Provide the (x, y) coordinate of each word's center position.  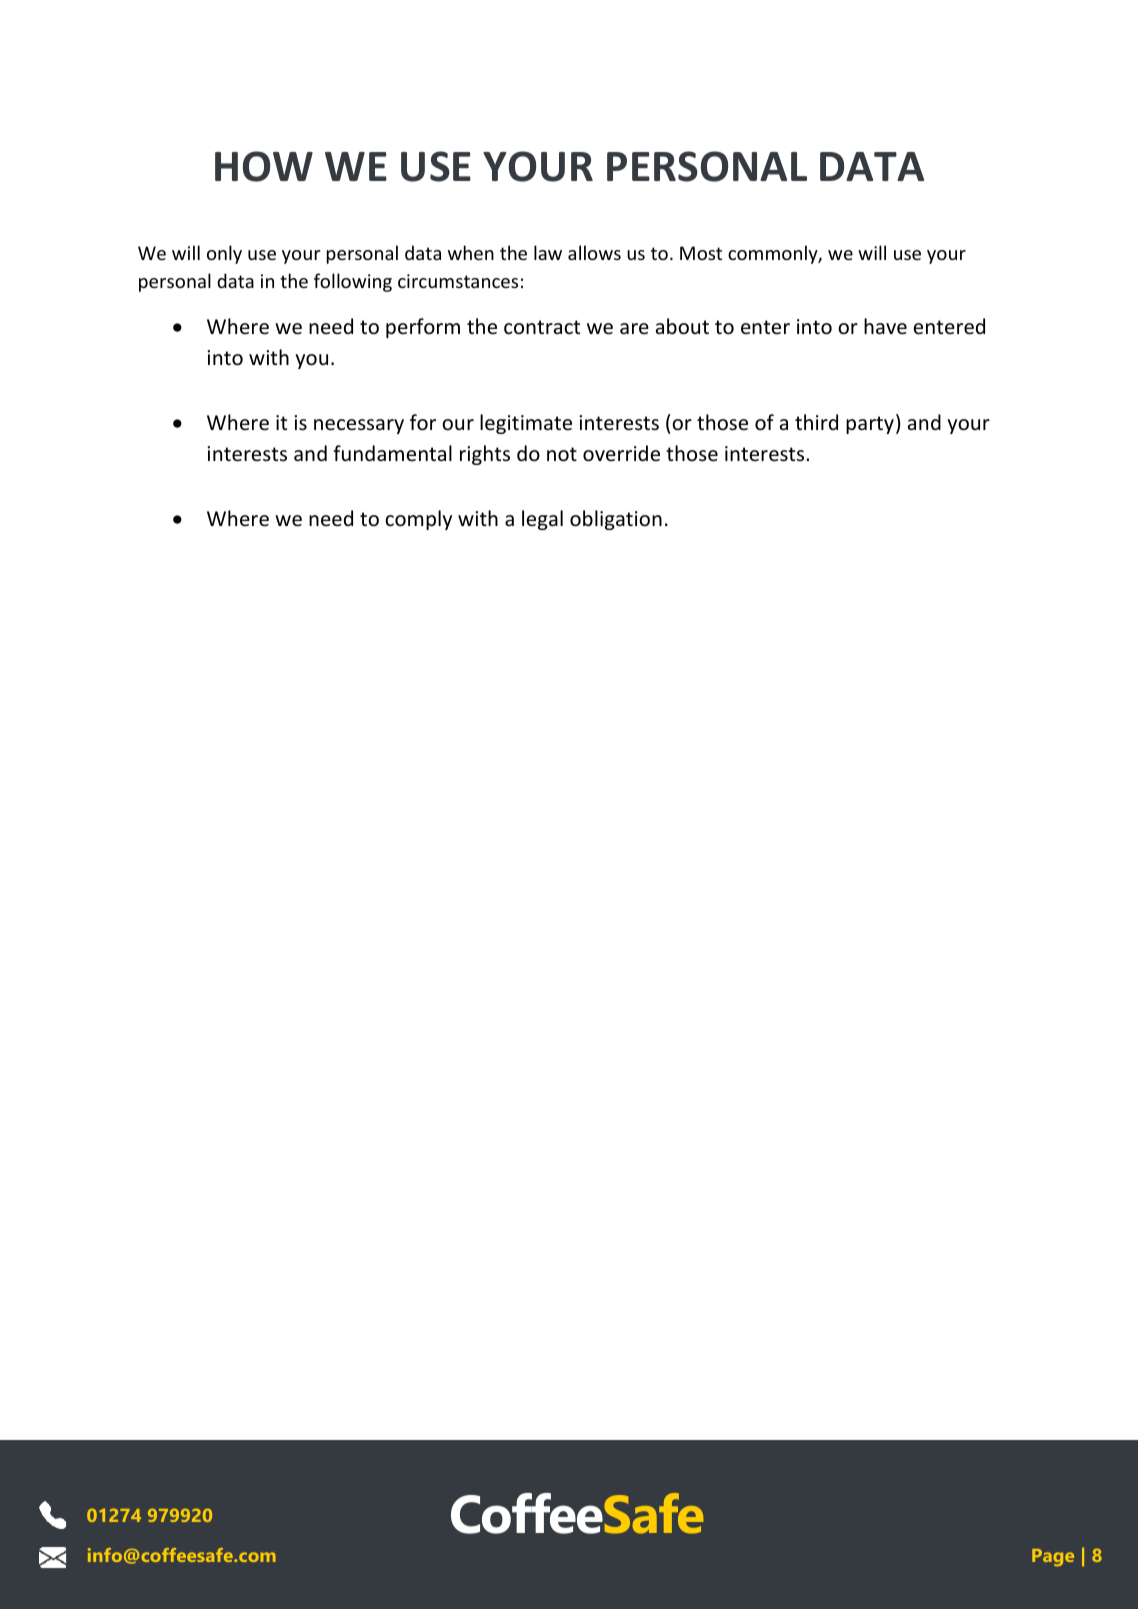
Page (1053, 1557)
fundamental (392, 453)
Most (701, 253)
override (621, 453)
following (353, 282)
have (885, 326)
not (562, 454)
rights (485, 455)
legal (542, 520)
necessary (359, 426)
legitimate (526, 424)
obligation (616, 520)
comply (418, 520)
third (816, 422)
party (870, 425)
